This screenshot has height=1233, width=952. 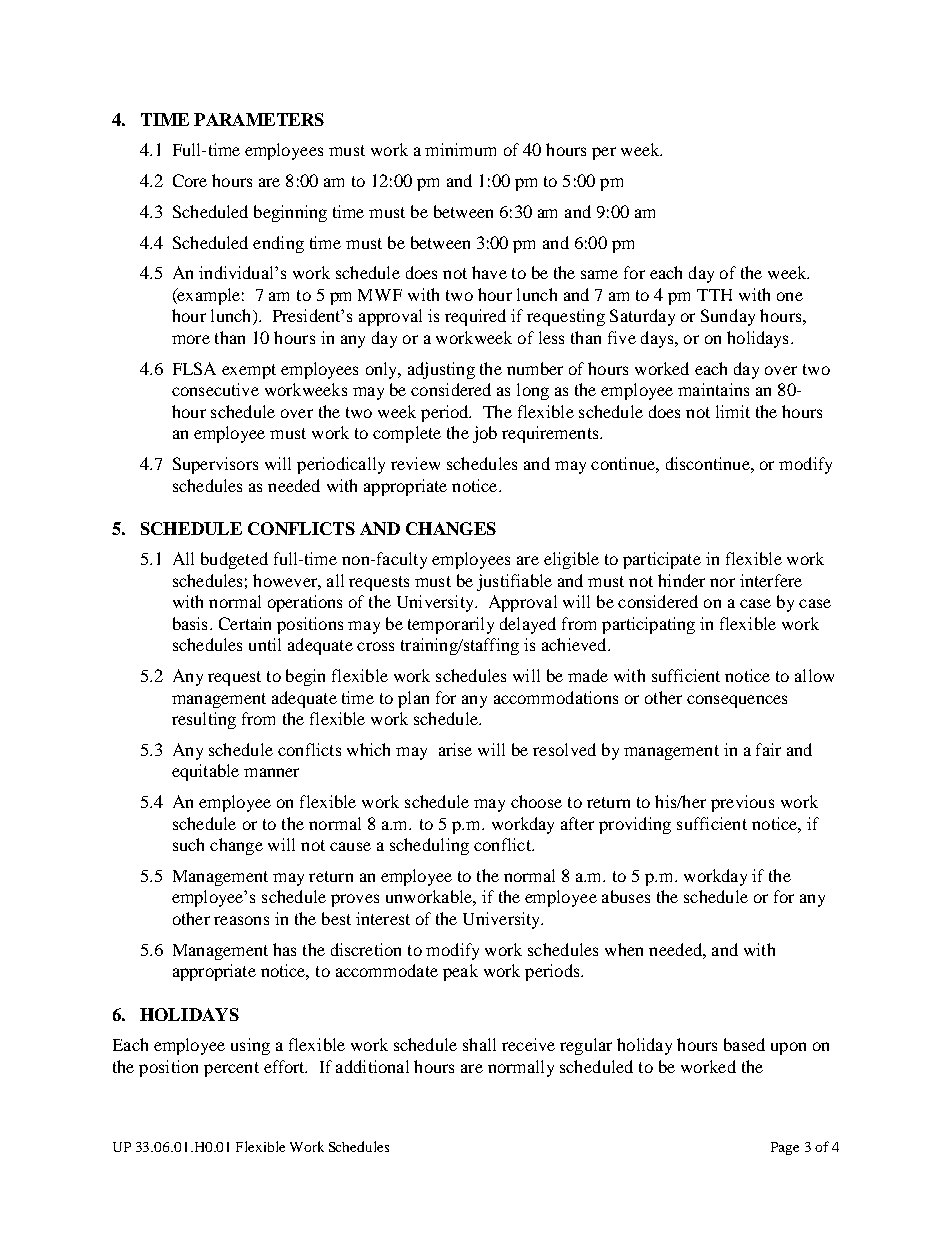 I want to click on minimum, so click(x=460, y=149).
